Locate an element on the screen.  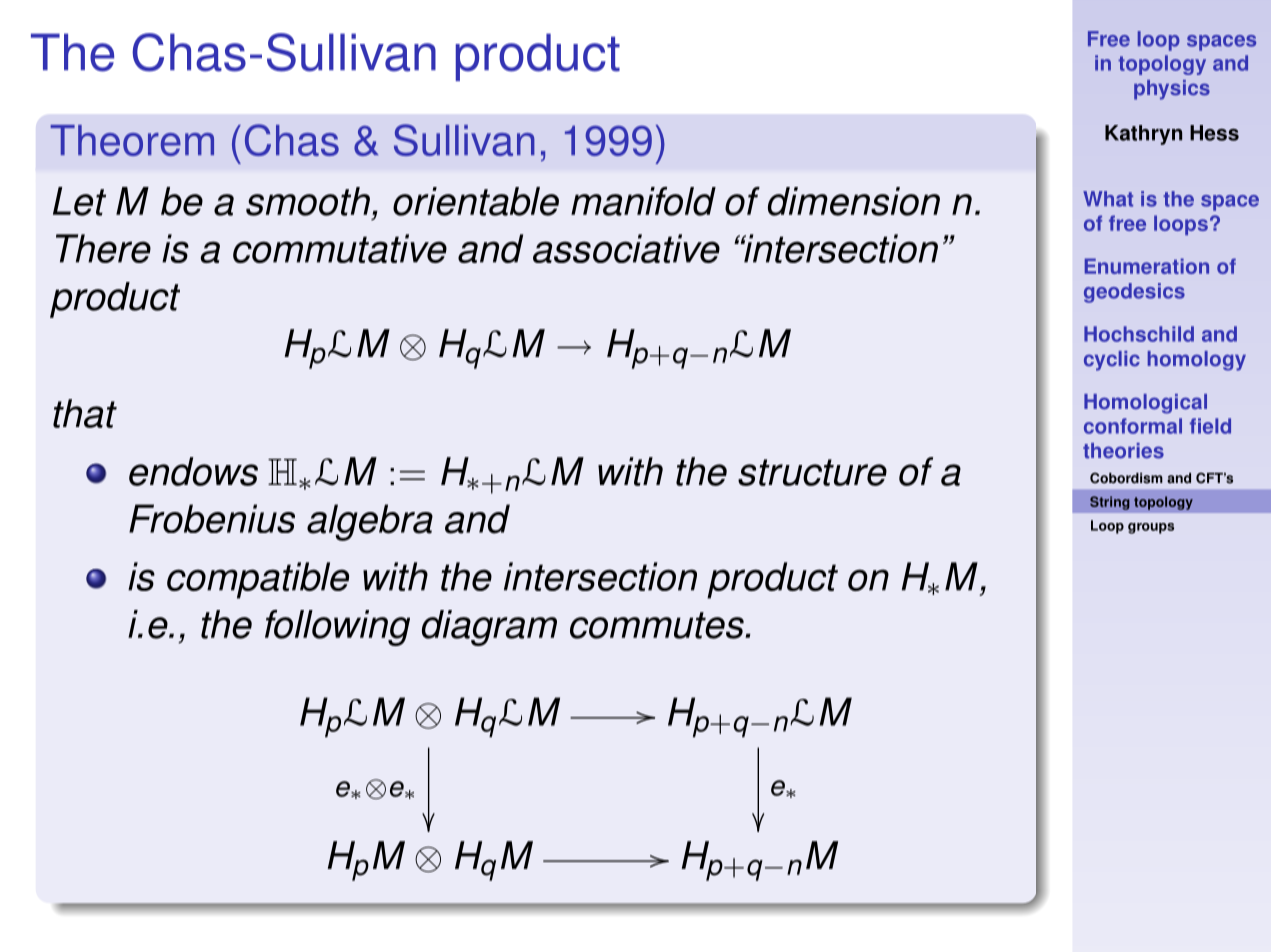
physics is located at coordinates (1172, 90).
